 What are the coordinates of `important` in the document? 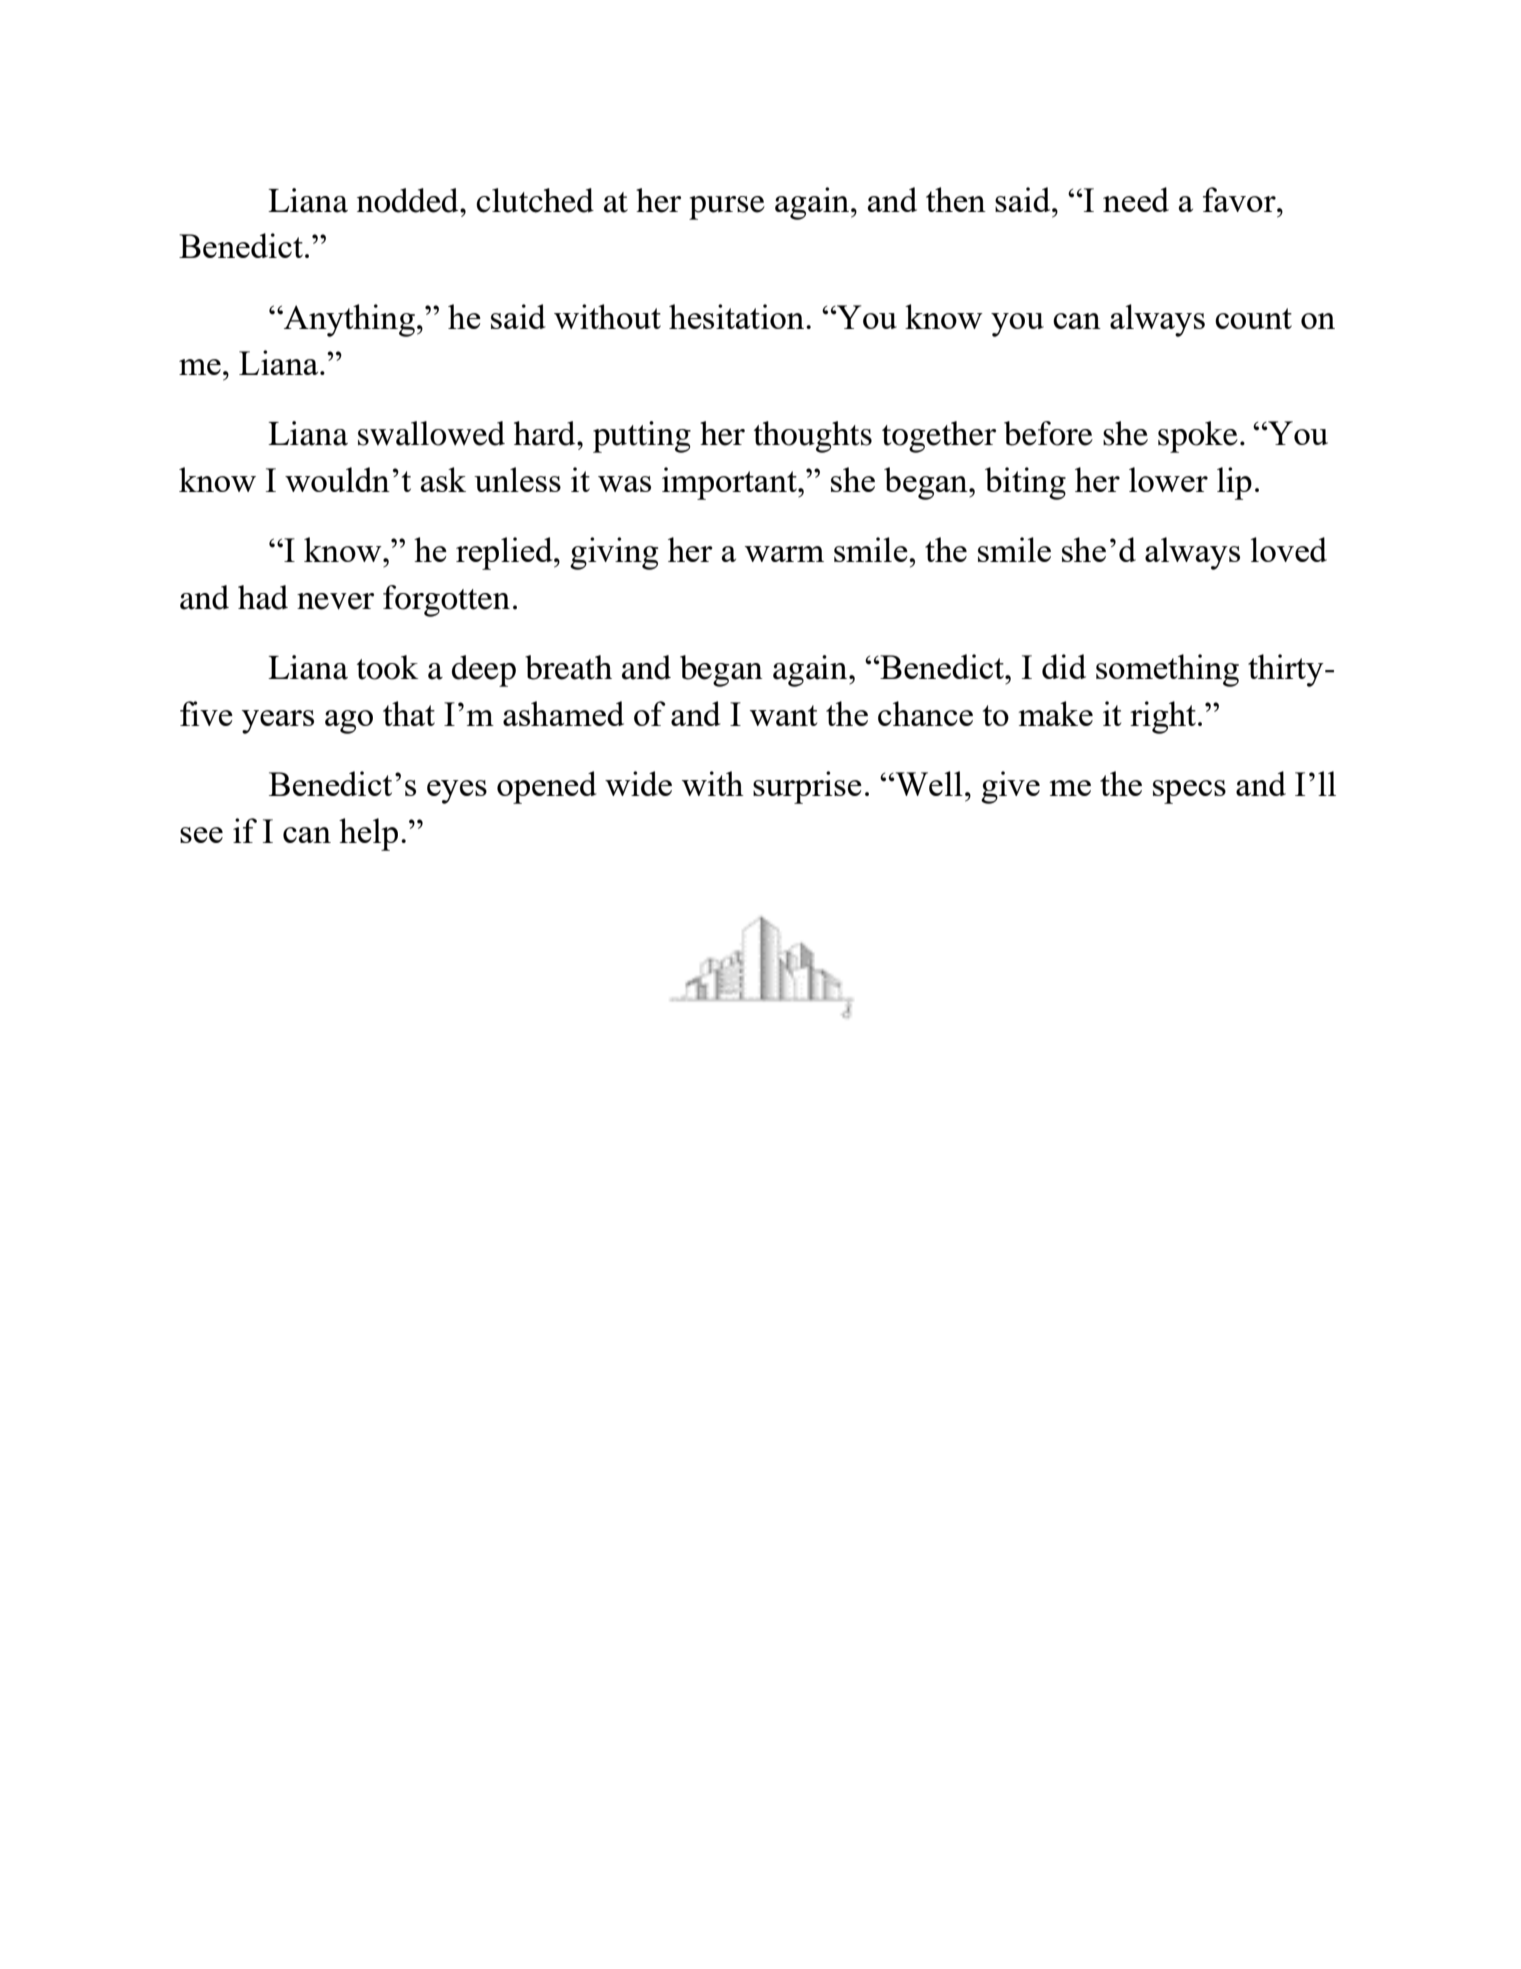 It's located at (730, 483).
